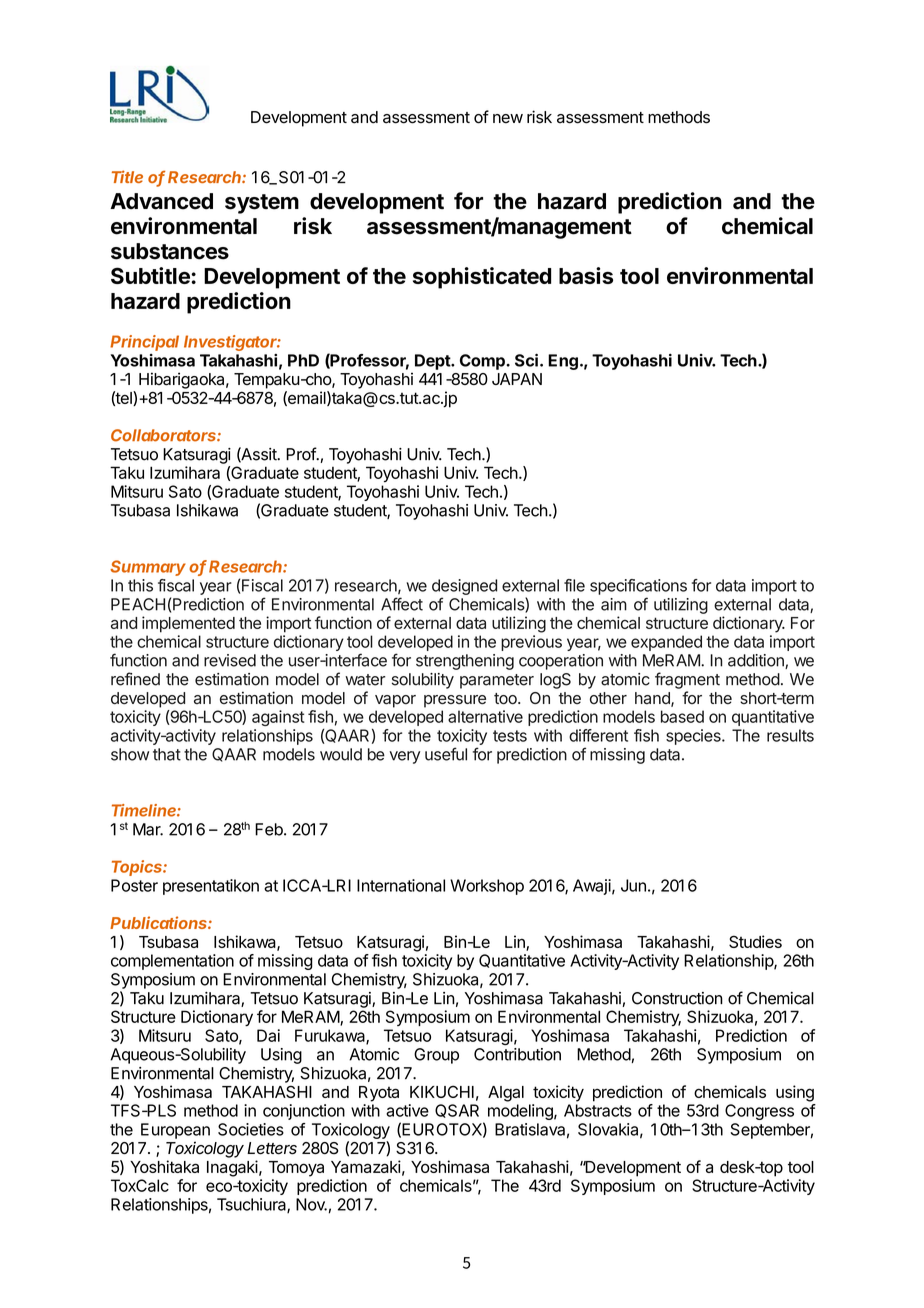  What do you see at coordinates (148, 568) in the screenshot?
I see `Summary` at bounding box center [148, 568].
